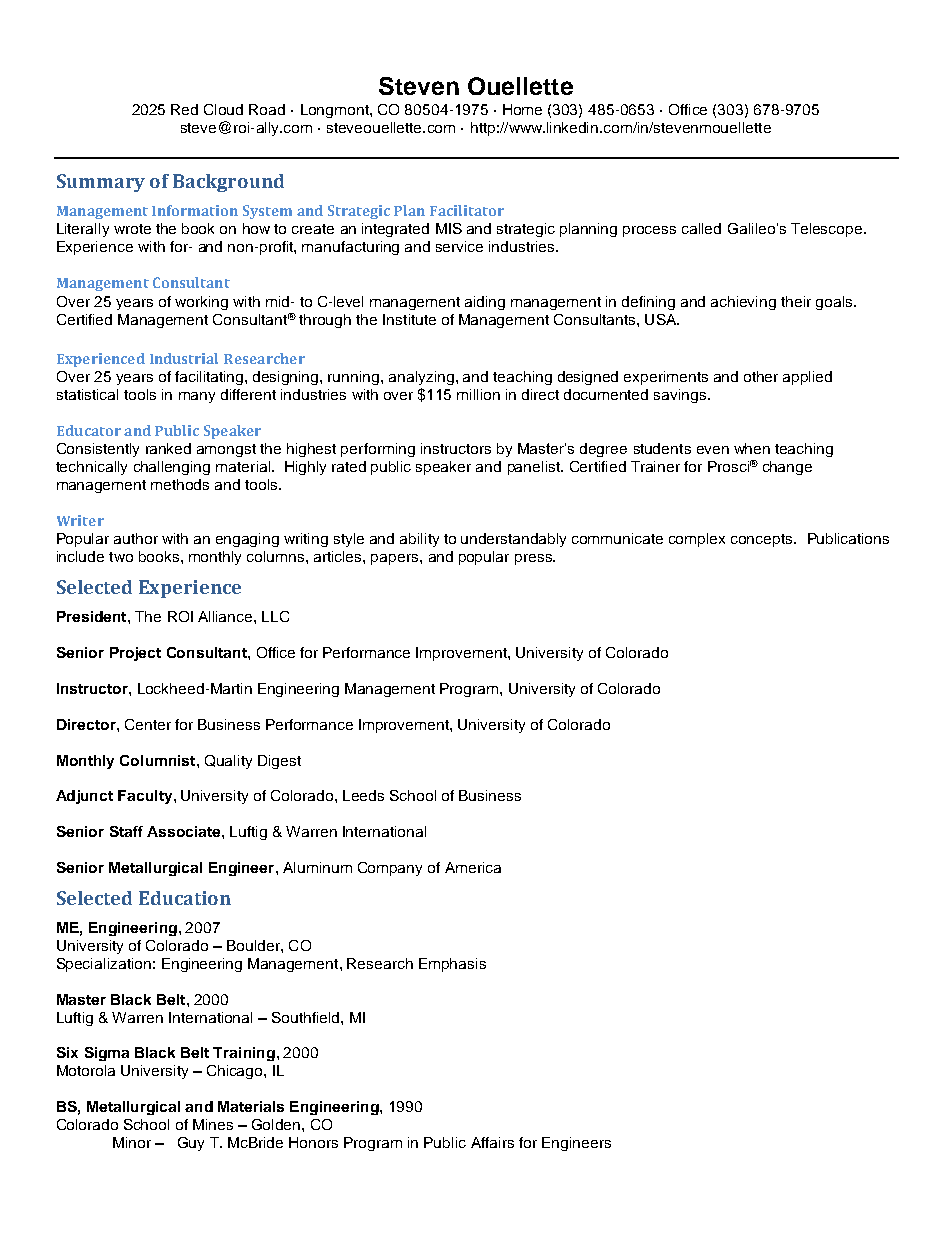  What do you see at coordinates (185, 898) in the document?
I see `Education` at bounding box center [185, 898].
